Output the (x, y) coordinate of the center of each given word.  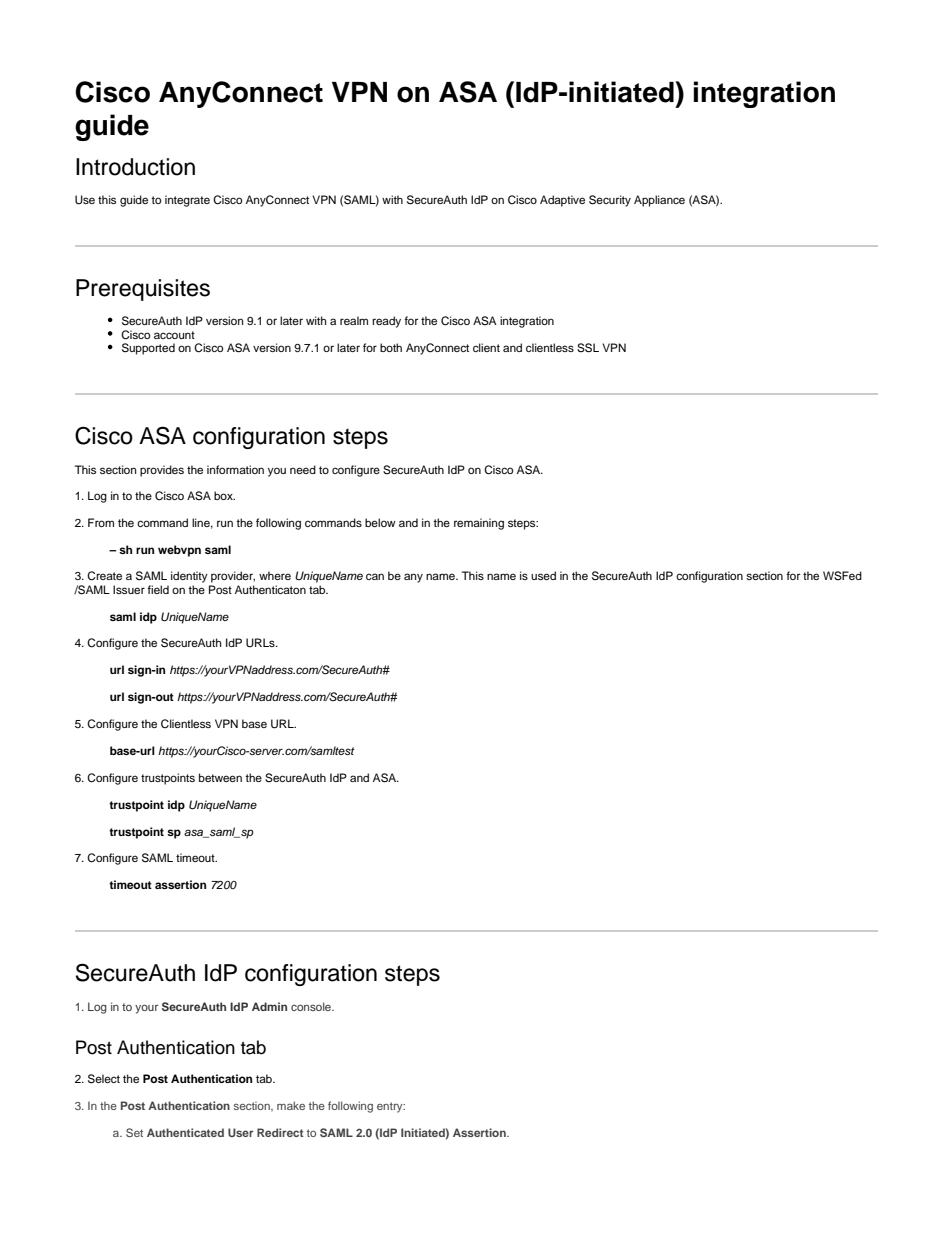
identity (189, 577)
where (275, 575)
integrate (187, 201)
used (543, 575)
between (220, 777)
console (312, 1006)
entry (391, 1107)
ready (386, 322)
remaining (479, 524)
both (391, 347)
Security (610, 201)
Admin (269, 1006)
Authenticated (185, 1132)
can (375, 576)
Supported (148, 349)
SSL (588, 348)
